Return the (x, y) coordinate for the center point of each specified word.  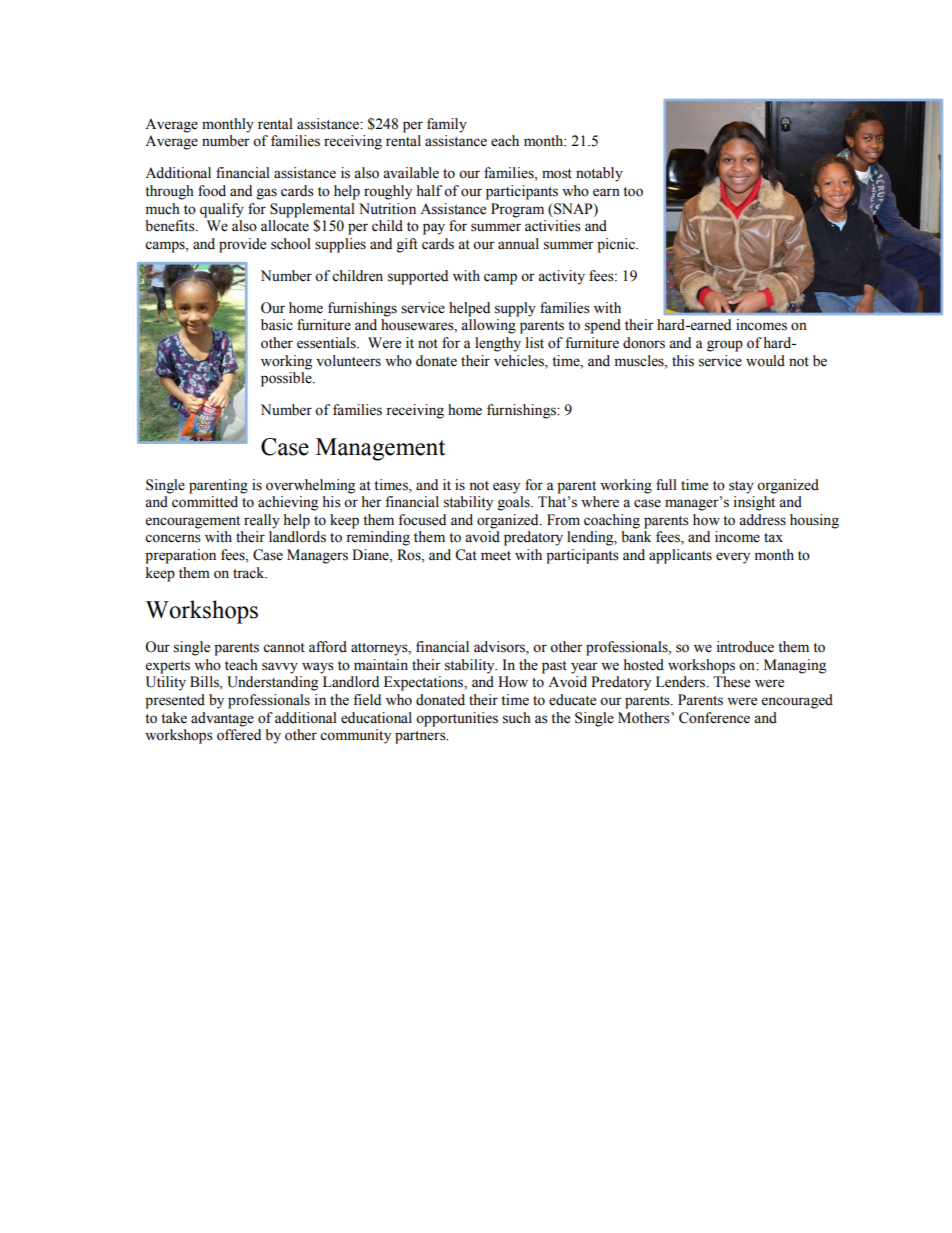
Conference (714, 718)
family (447, 125)
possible (287, 379)
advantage (222, 719)
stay (741, 487)
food (212, 191)
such (517, 718)
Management (380, 449)
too (633, 192)
